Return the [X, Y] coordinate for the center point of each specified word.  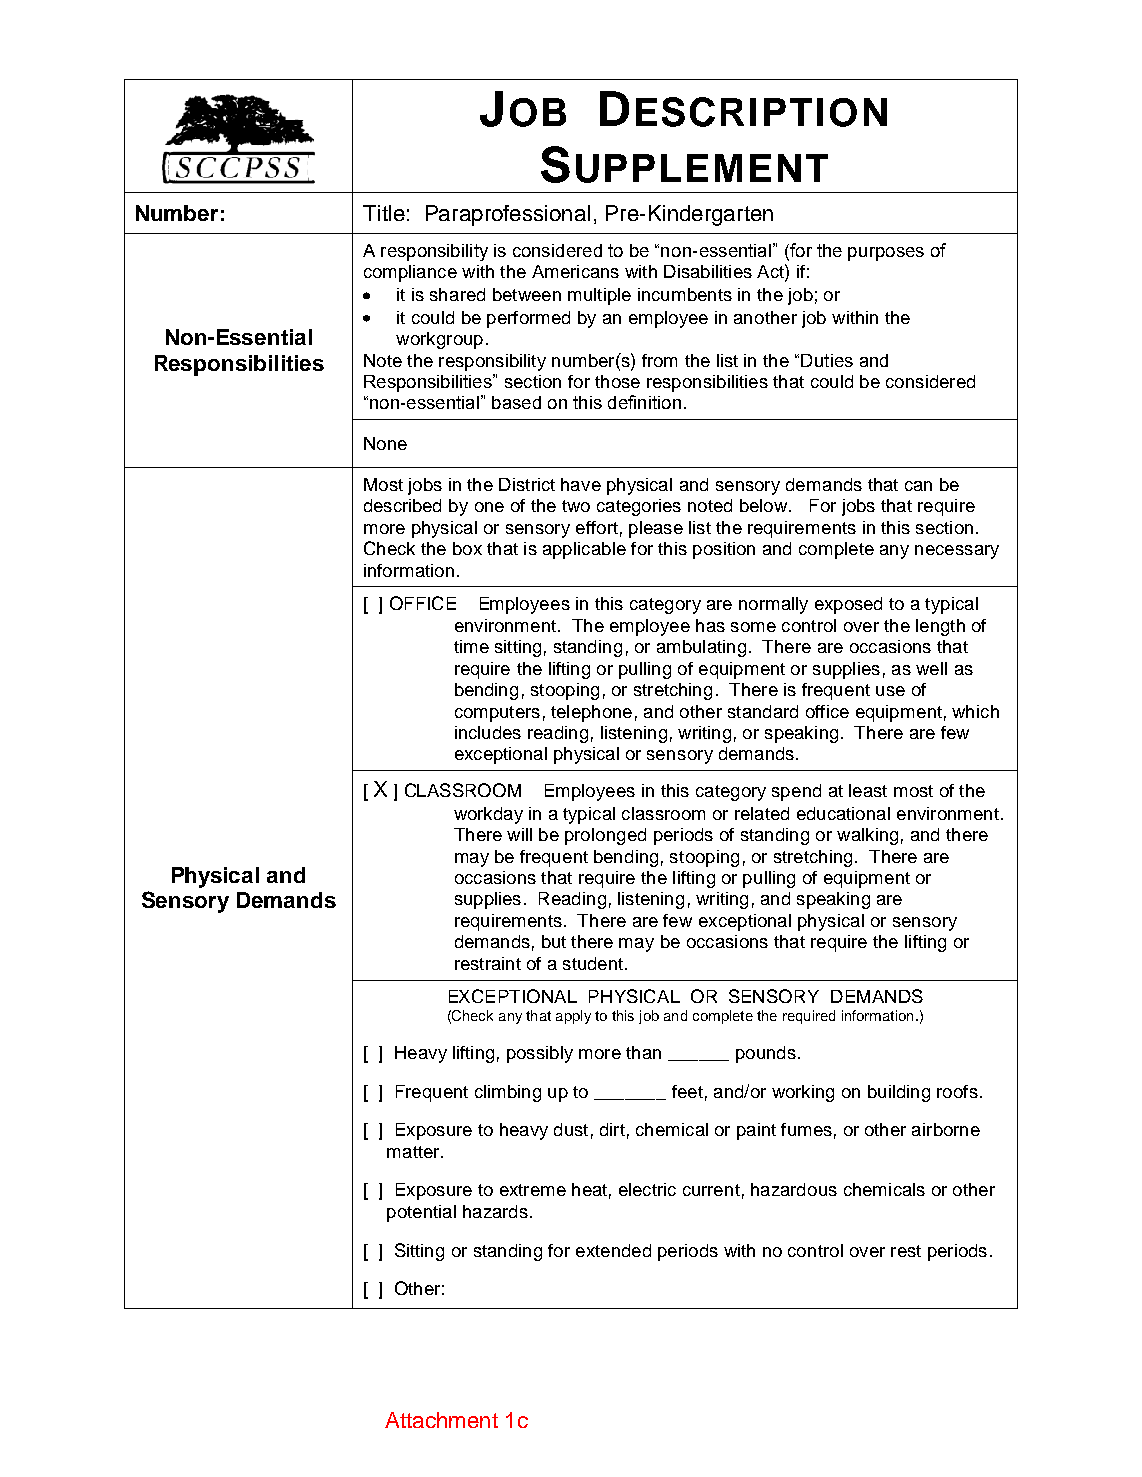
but [554, 941]
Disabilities [708, 271]
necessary [957, 552]
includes [488, 732]
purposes [886, 254]
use [890, 691]
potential [421, 1213]
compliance [410, 273]
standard [763, 711]
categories [639, 507]
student [593, 963]
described [402, 505]
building [899, 1093]
